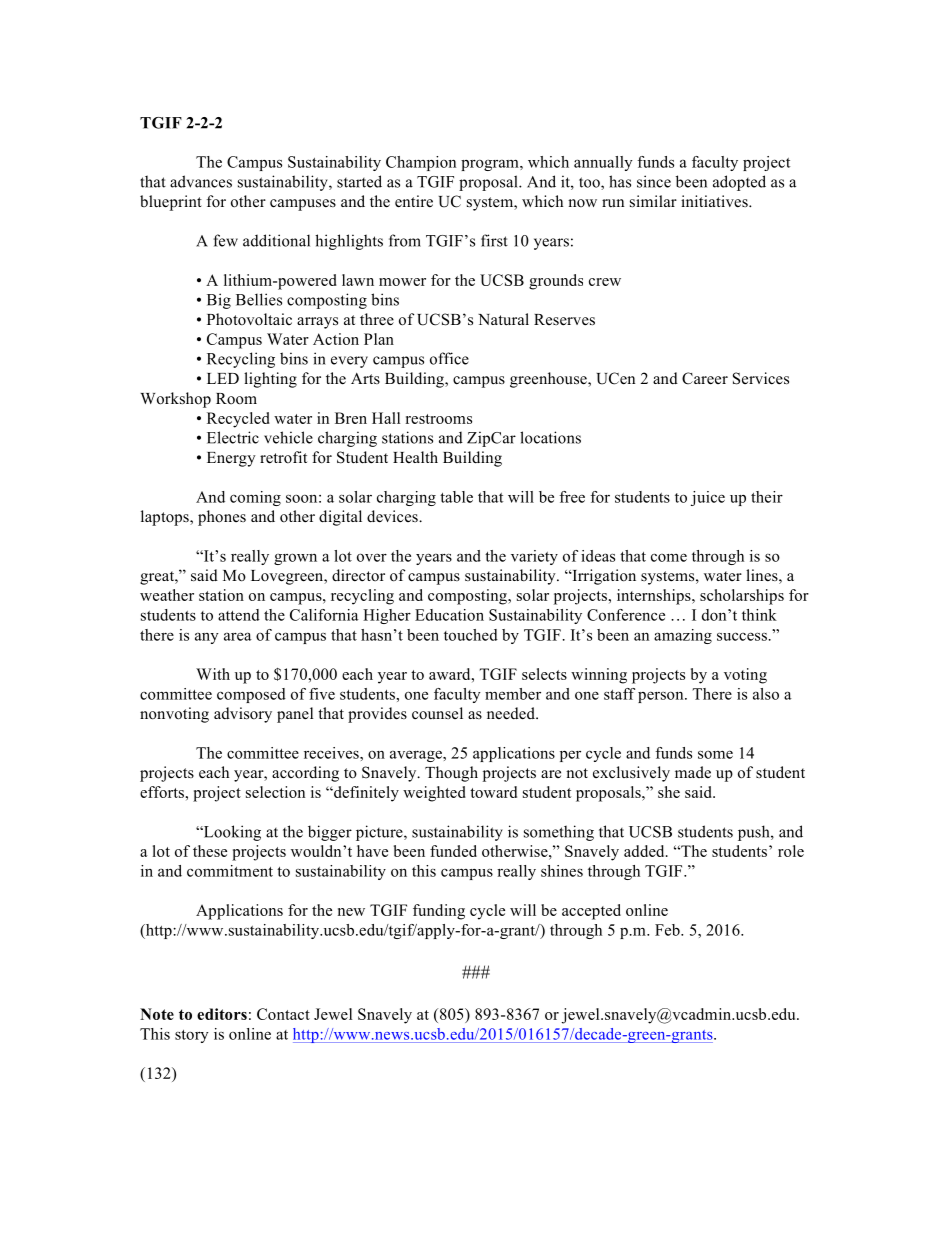 This screenshot has width=952, height=1233. What do you see at coordinates (715, 201) in the screenshot?
I see `initiatives` at bounding box center [715, 201].
